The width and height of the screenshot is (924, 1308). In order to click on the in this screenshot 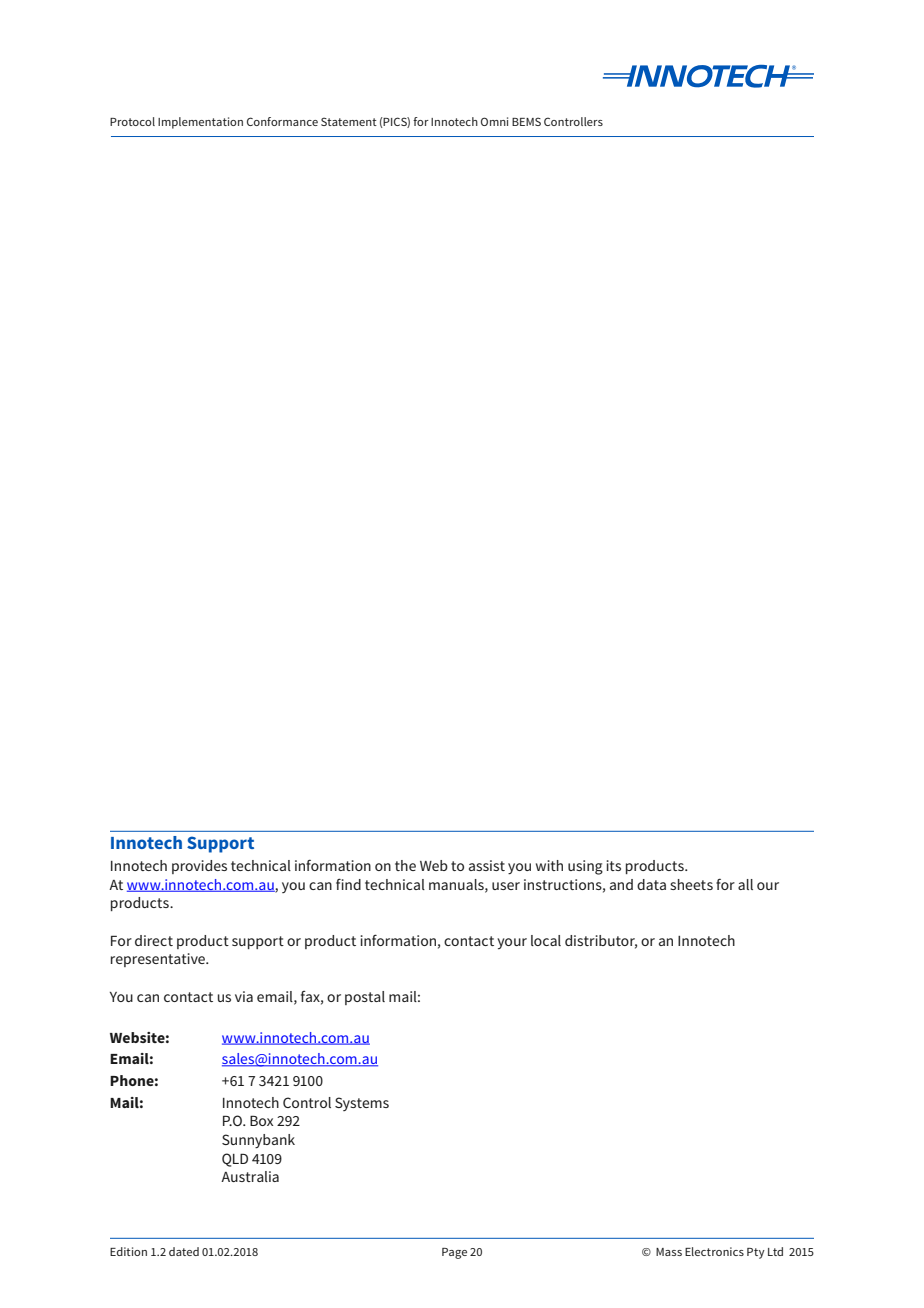, I will do `click(405, 865)`.
